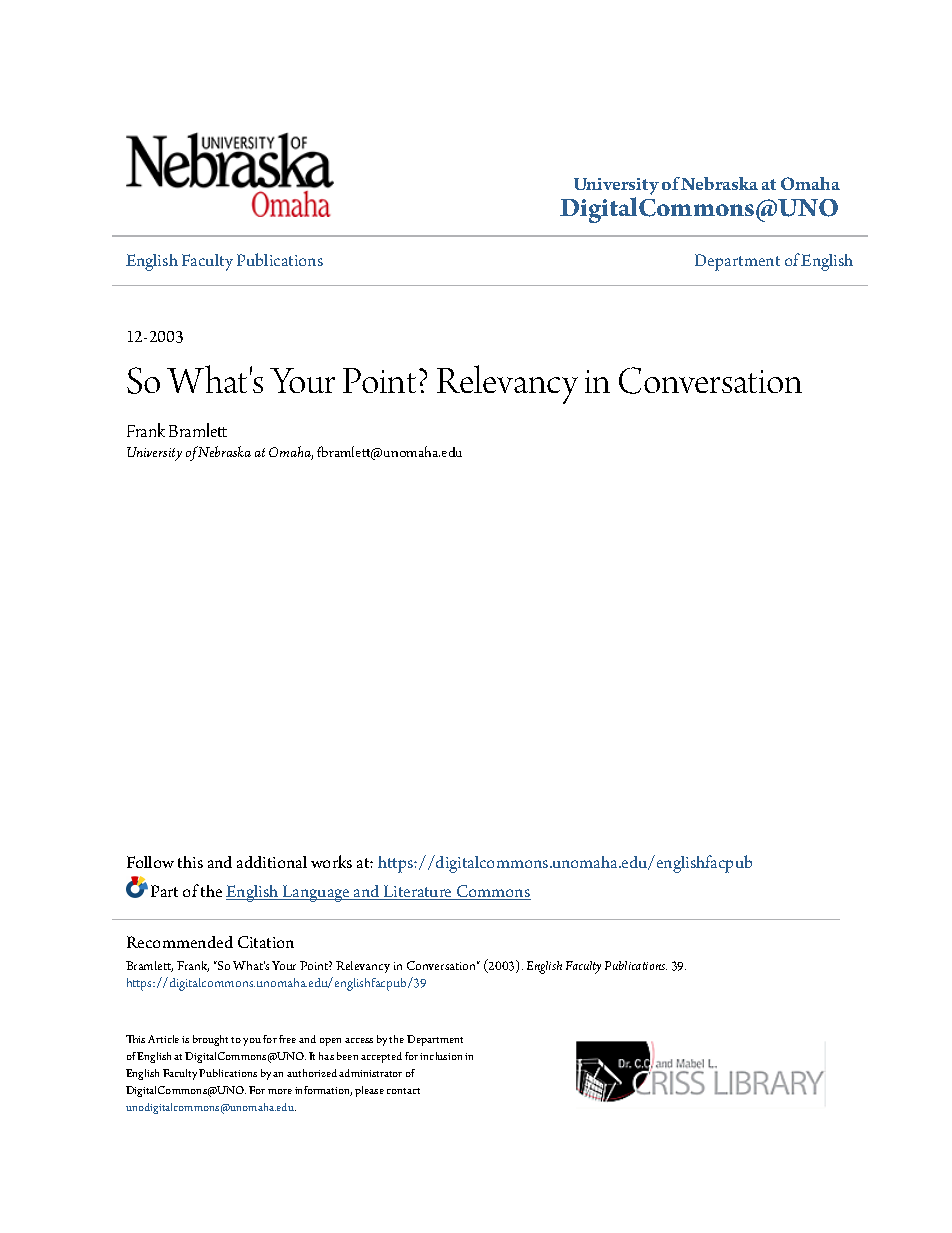  Describe the element at coordinates (280, 1091) in the page. I see `more` at that location.
